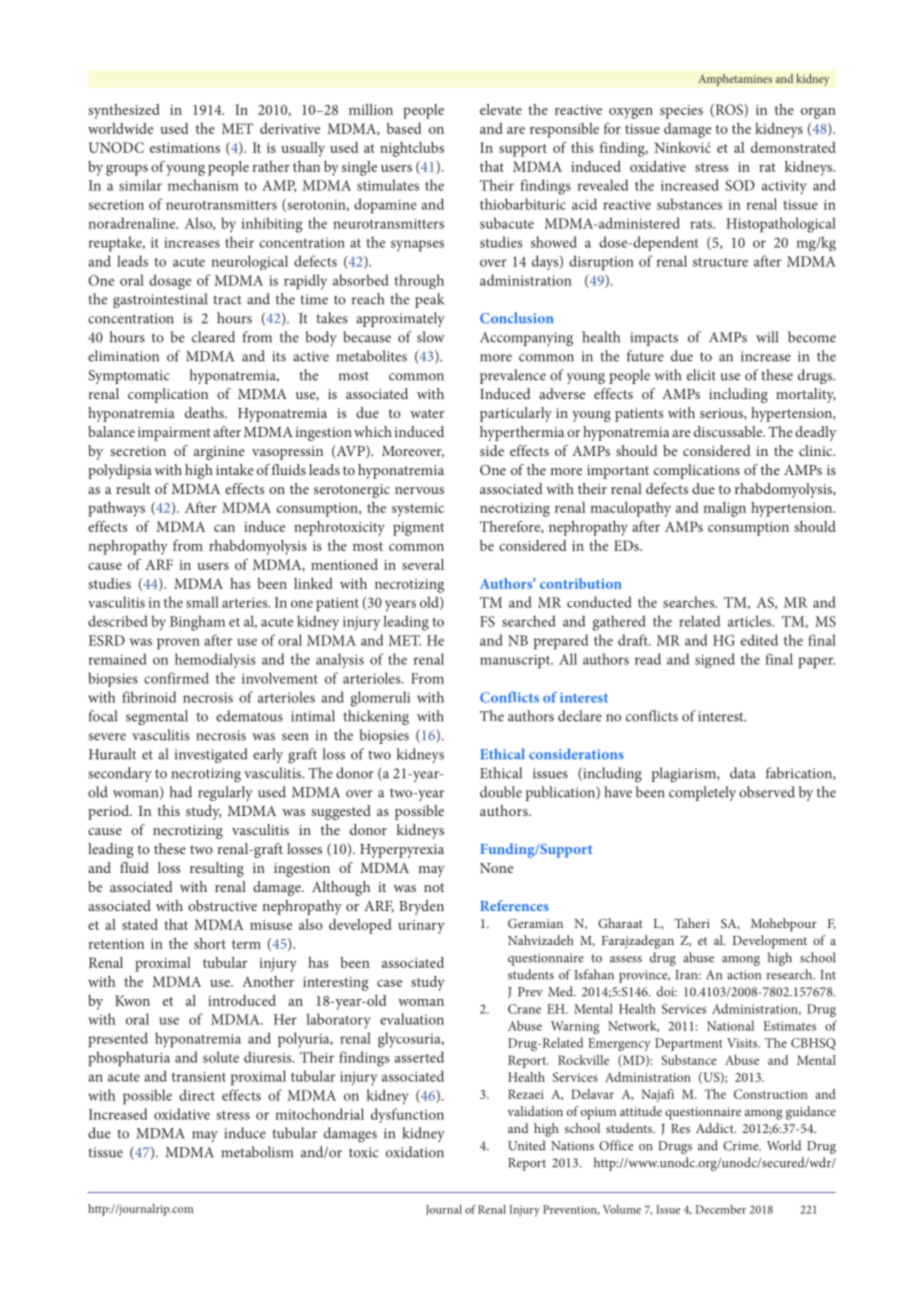  What do you see at coordinates (501, 792) in the screenshot?
I see `double` at bounding box center [501, 792].
